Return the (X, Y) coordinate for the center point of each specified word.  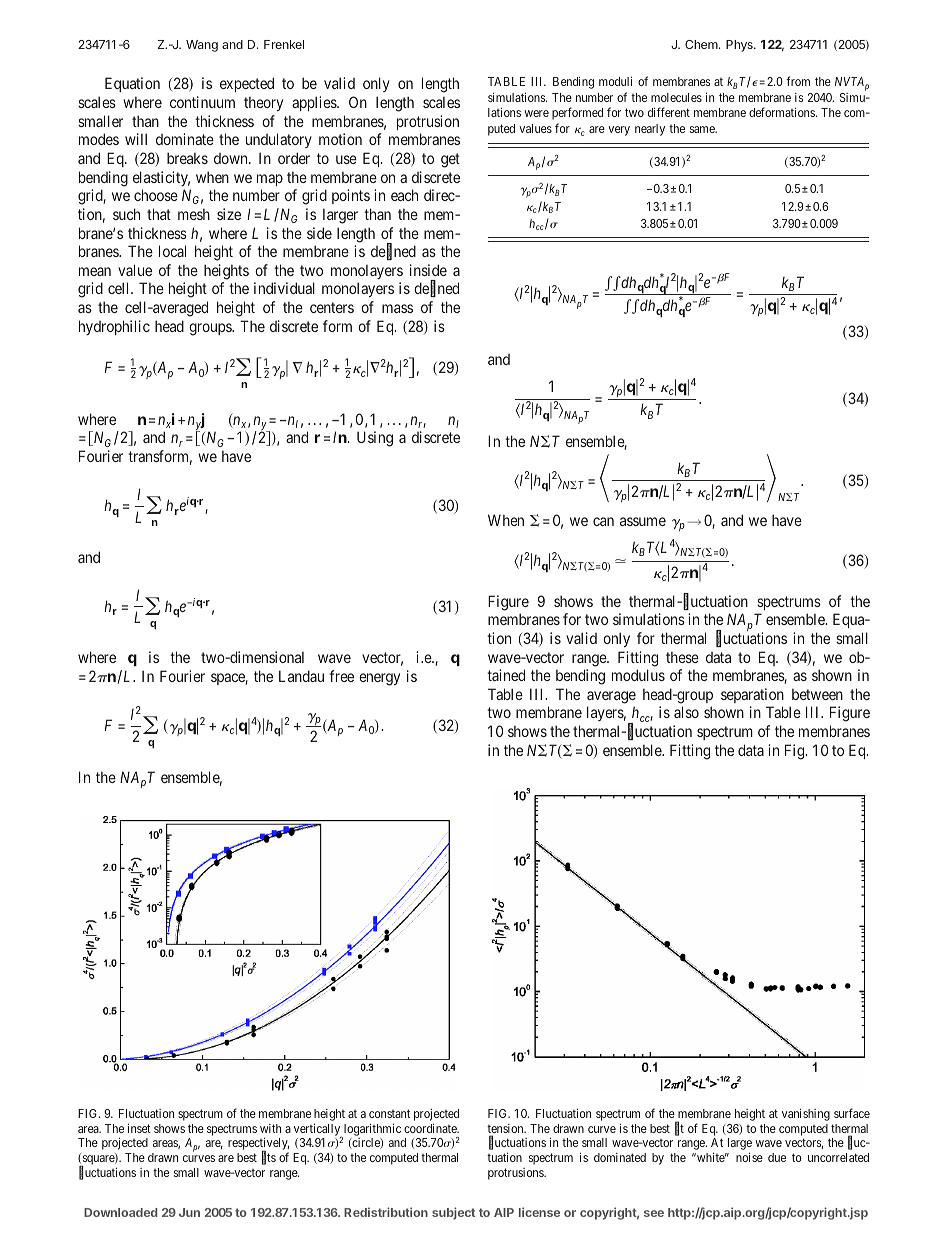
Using (375, 439)
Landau (301, 676)
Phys (740, 46)
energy (379, 679)
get (450, 160)
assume (643, 521)
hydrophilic (114, 327)
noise (749, 1157)
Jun (189, 1212)
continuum (202, 102)
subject (453, 1213)
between (817, 694)
